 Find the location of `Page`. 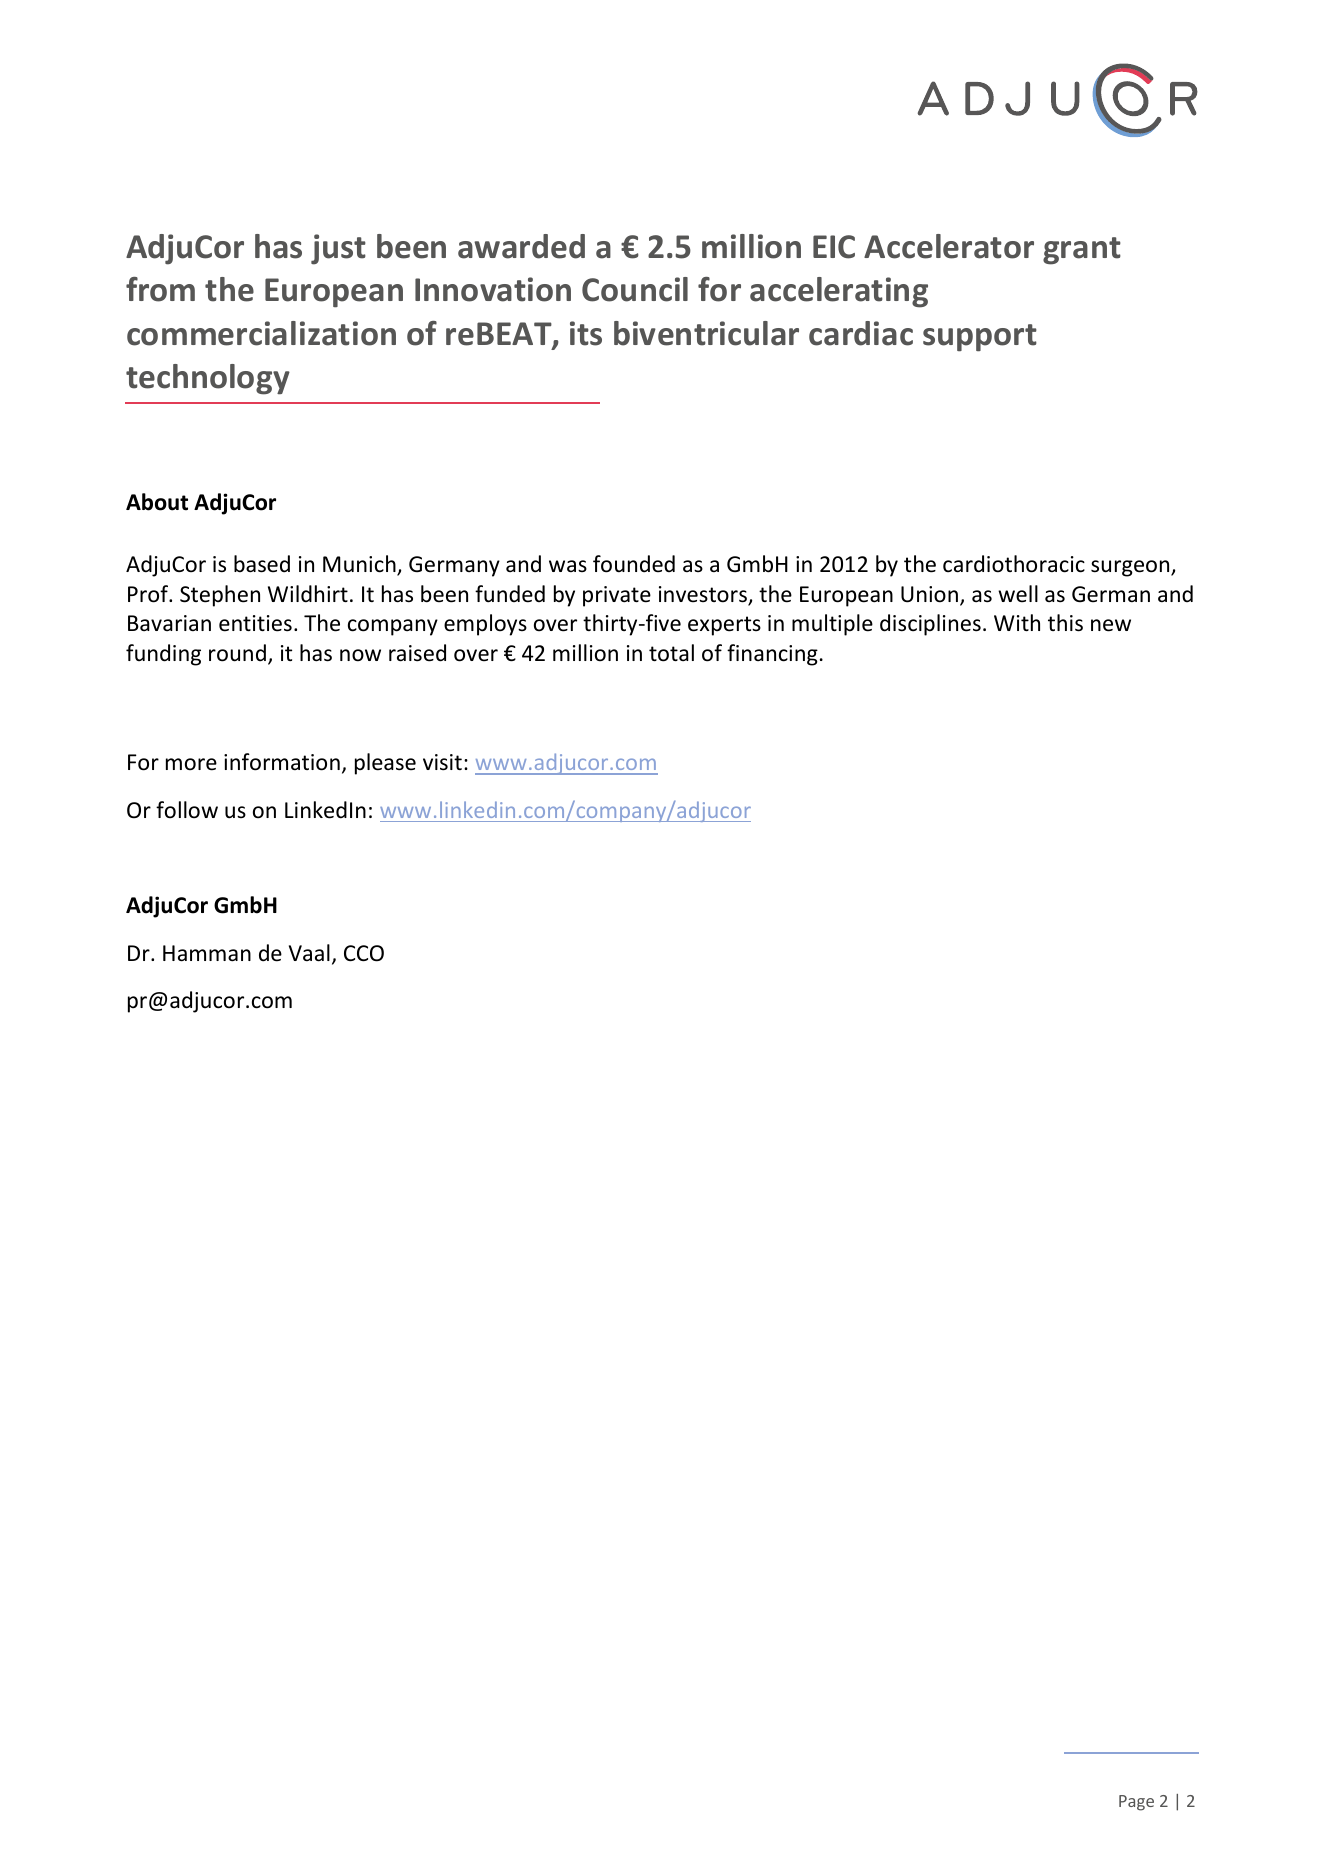

Page is located at coordinates (1136, 1803).
